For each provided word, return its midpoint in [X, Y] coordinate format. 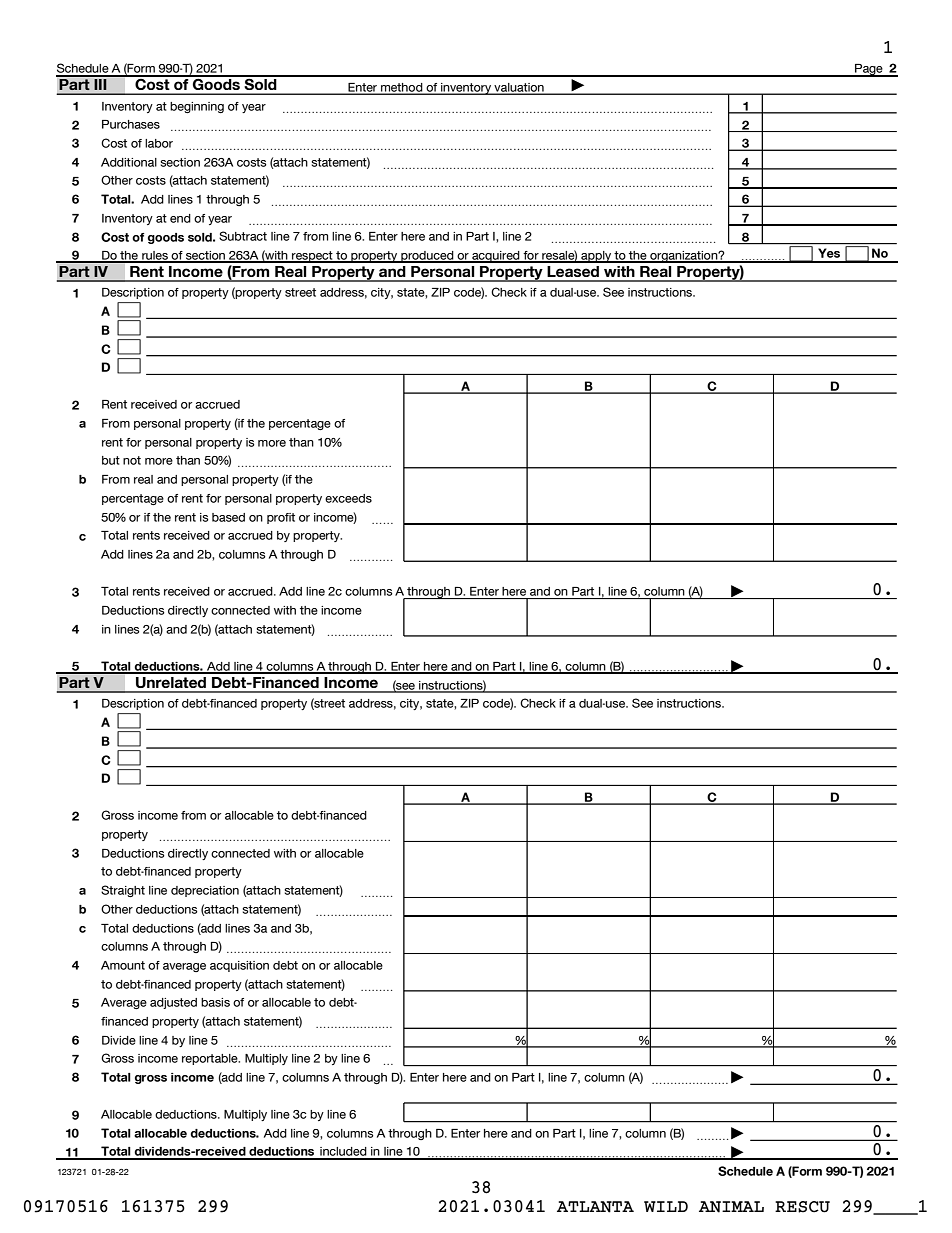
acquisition [239, 966]
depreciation [205, 891]
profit [281, 518]
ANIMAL [731, 1207]
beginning [197, 107]
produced [427, 257]
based [228, 517]
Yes [829, 253]
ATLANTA [595, 1207]
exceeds [348, 498]
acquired [496, 257]
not [132, 460]
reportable [211, 1059]
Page [869, 70]
